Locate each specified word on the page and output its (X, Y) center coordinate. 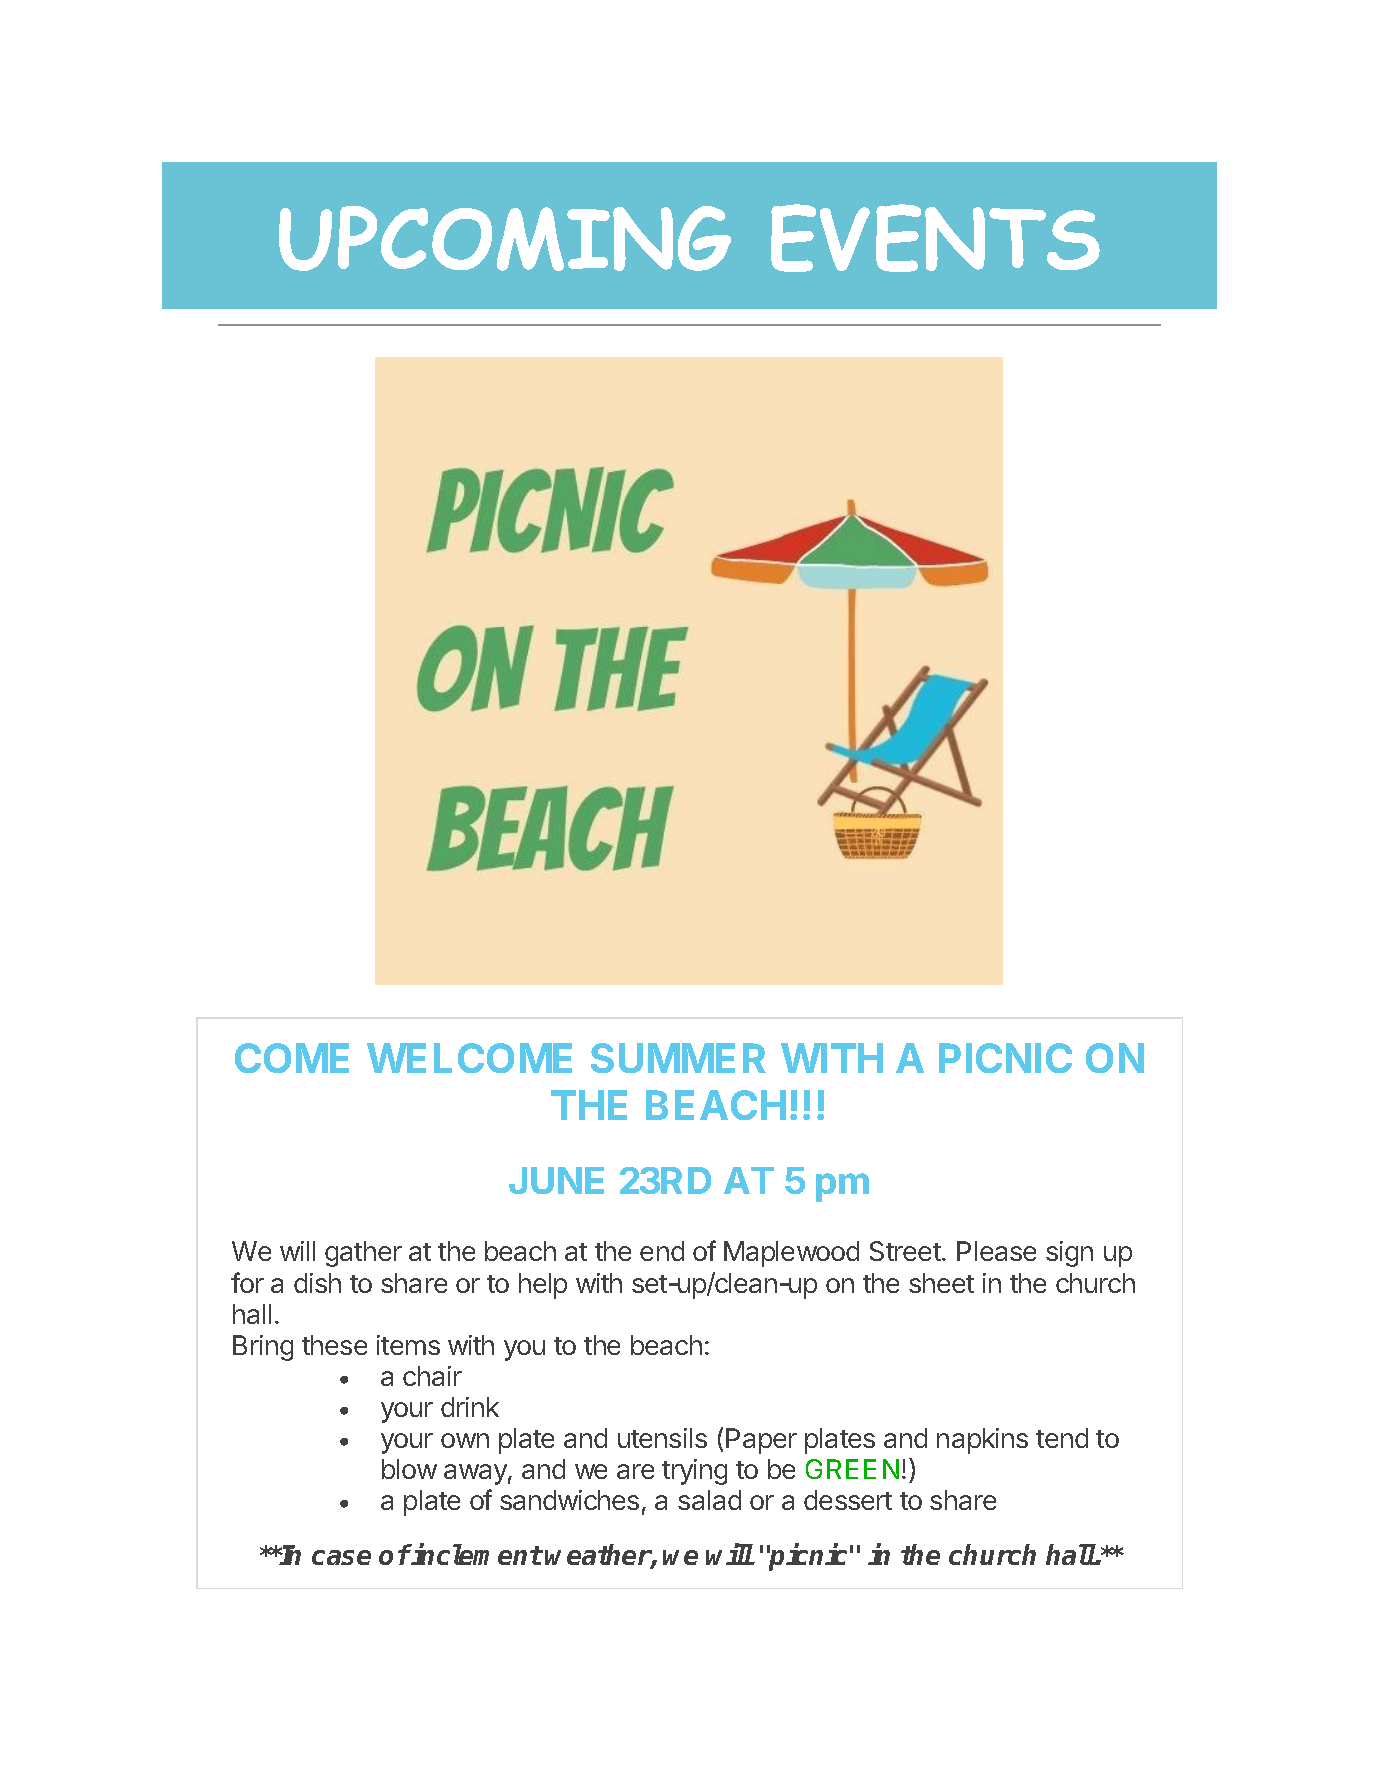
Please (996, 1251)
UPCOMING (505, 238)
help (543, 1286)
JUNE (556, 1180)
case (341, 1557)
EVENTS (935, 238)
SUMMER (678, 1058)
